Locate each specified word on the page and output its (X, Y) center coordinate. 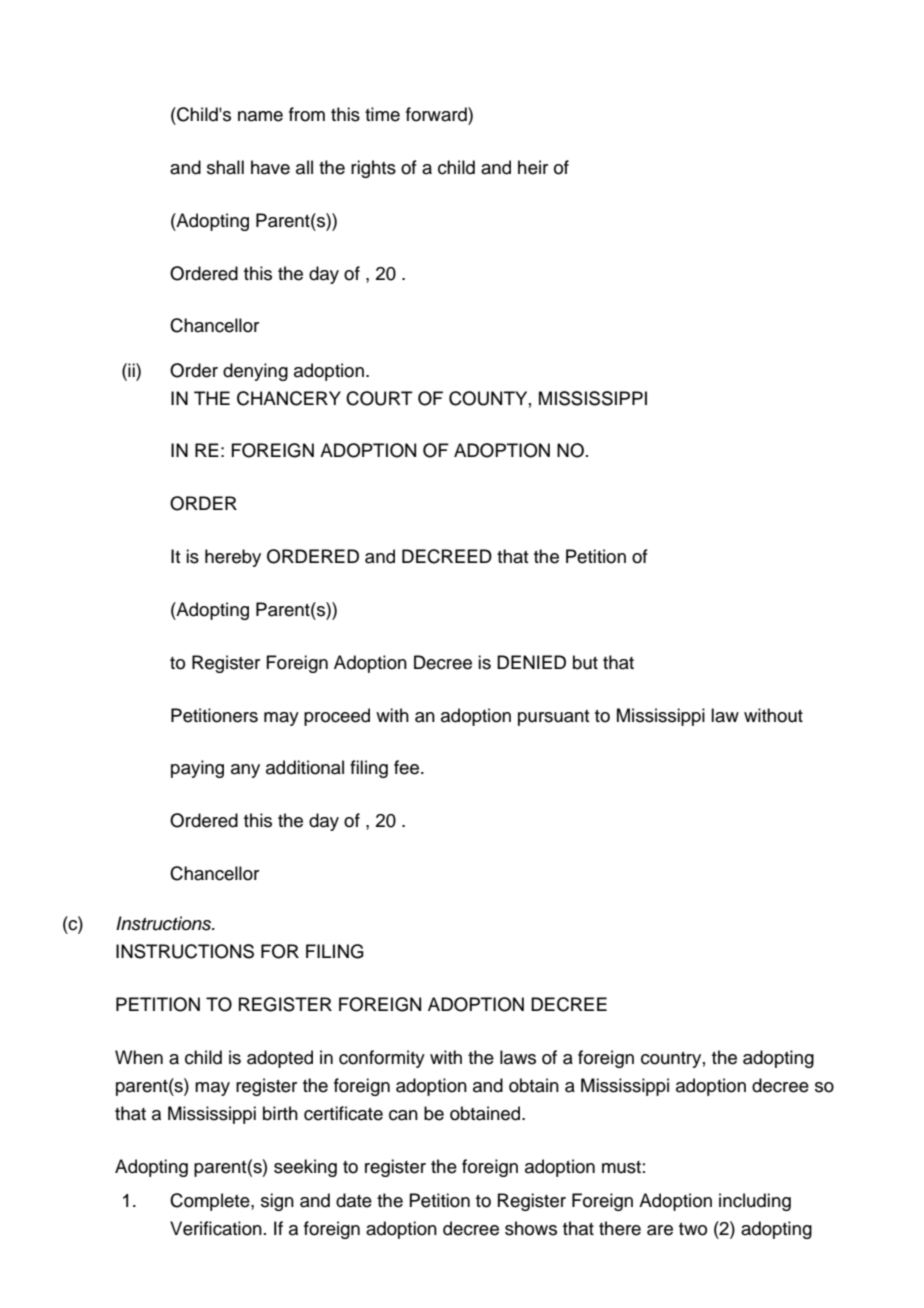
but (585, 662)
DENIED (531, 662)
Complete (211, 1202)
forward (437, 114)
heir (533, 167)
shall (225, 167)
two (693, 1229)
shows (531, 1228)
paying (197, 769)
